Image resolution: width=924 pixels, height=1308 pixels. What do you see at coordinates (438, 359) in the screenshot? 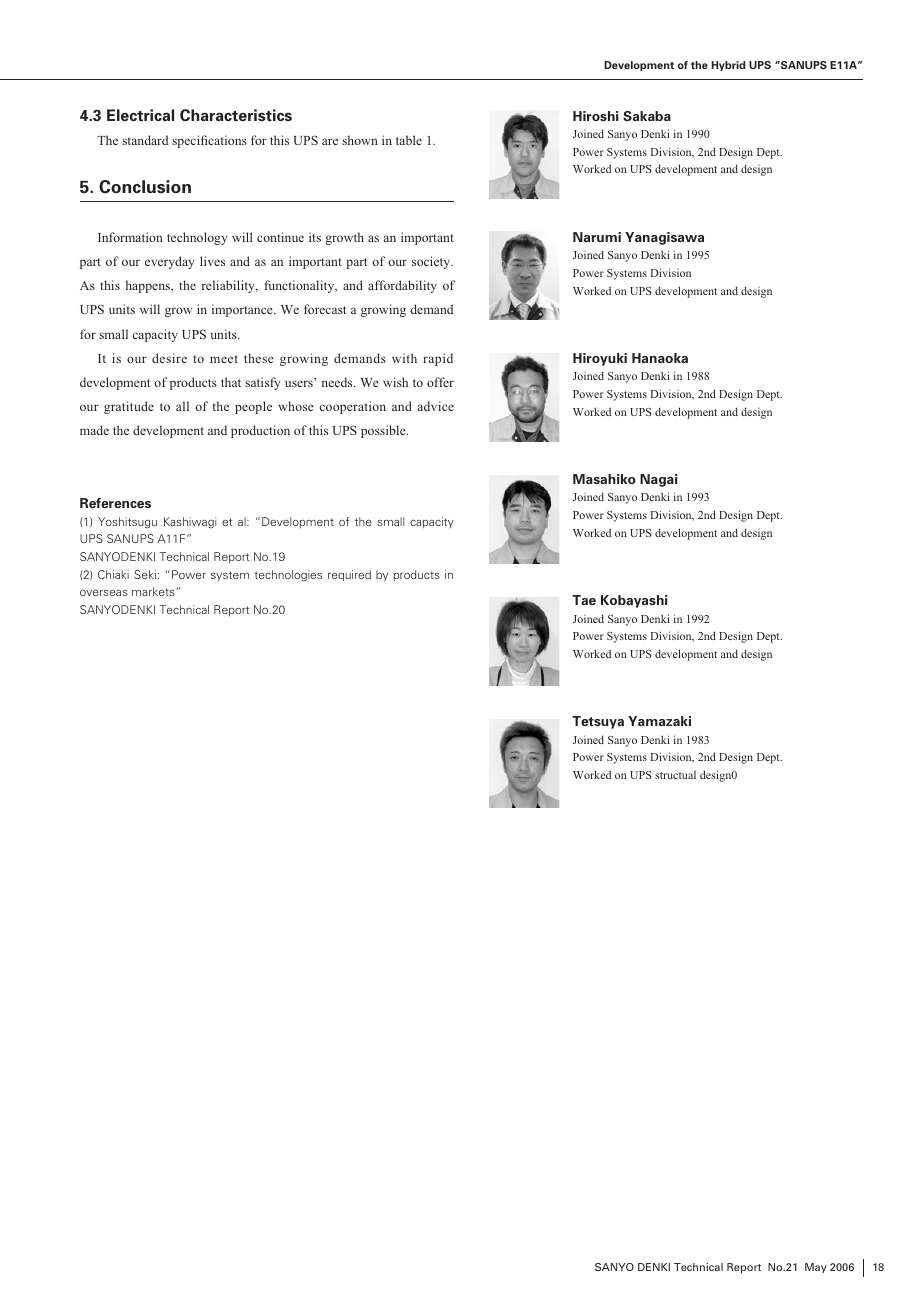
I see `rapid` at bounding box center [438, 359].
